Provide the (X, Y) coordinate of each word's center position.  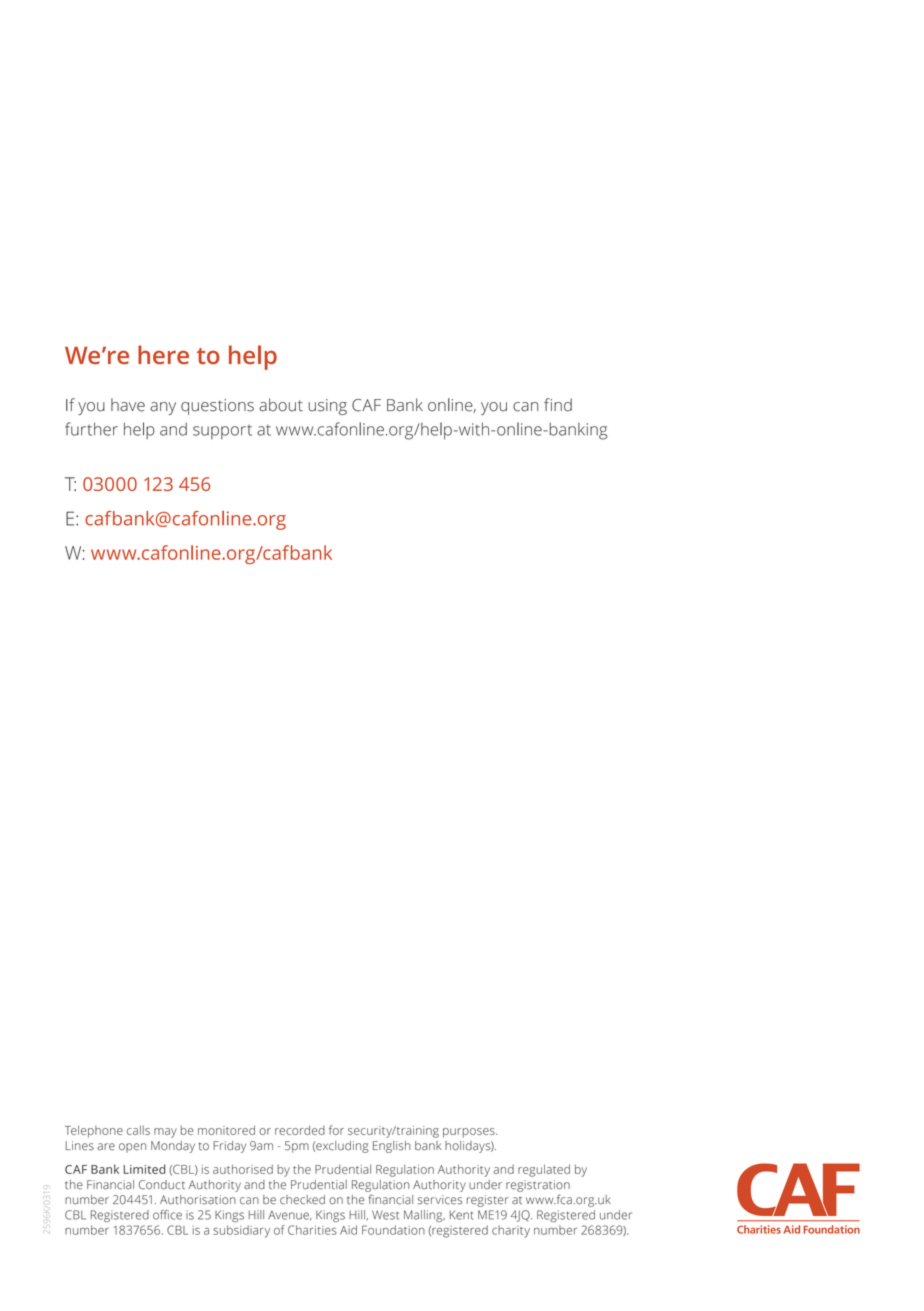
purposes (470, 1133)
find (558, 405)
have (128, 405)
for (336, 1130)
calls (138, 1130)
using (328, 407)
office (167, 1215)
